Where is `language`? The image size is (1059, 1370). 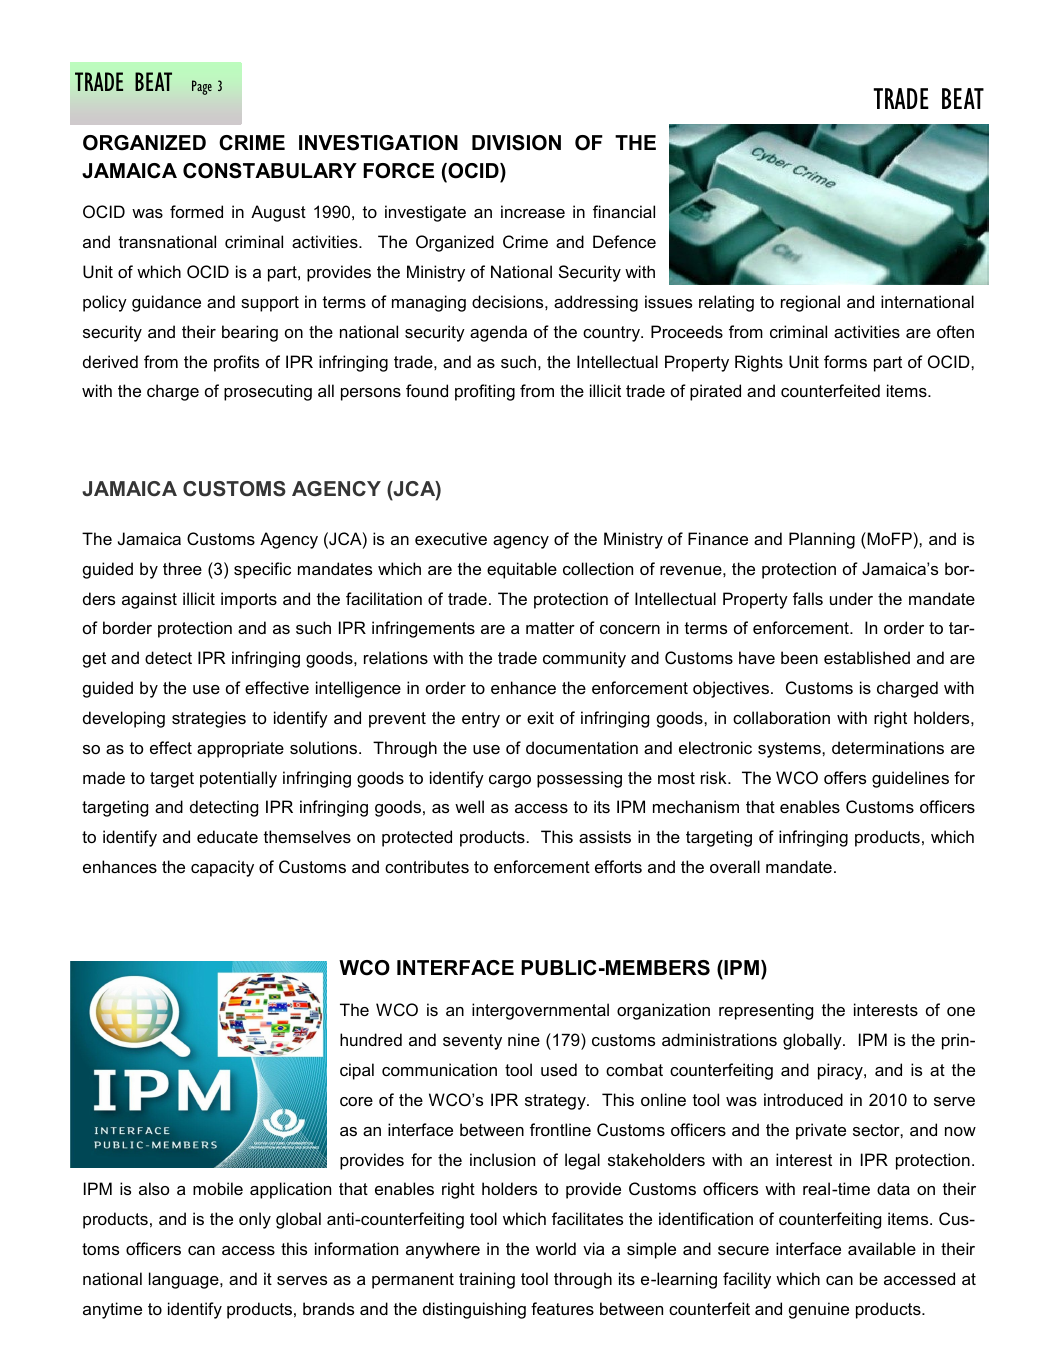
language is located at coordinates (185, 1280).
